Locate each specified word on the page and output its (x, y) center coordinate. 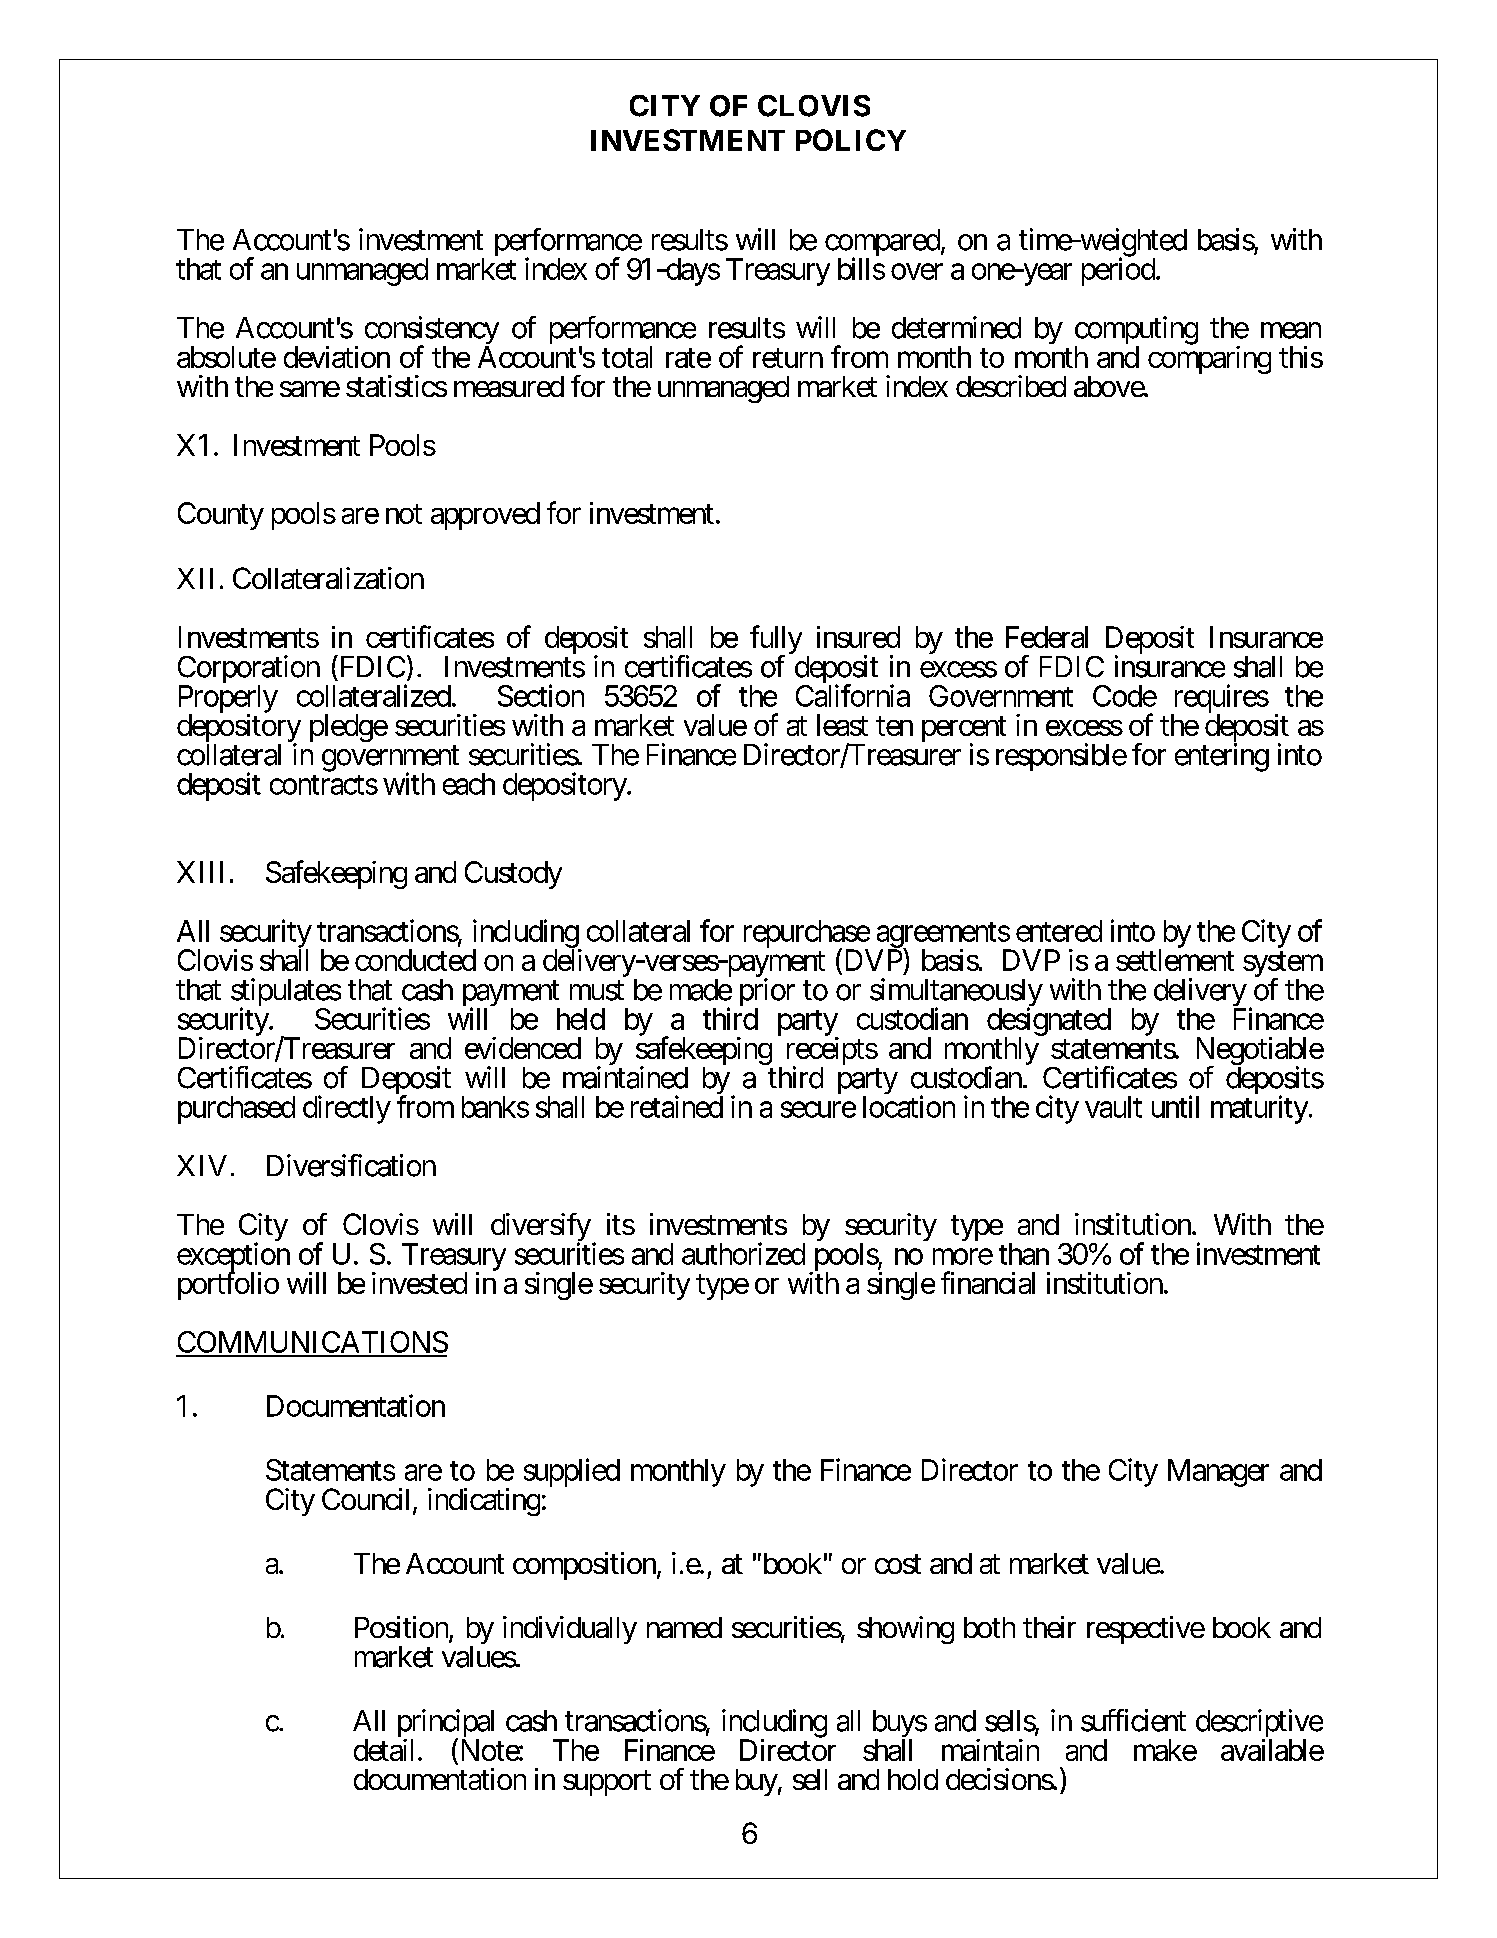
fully (776, 641)
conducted (415, 960)
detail (386, 1750)
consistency (432, 331)
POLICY (851, 140)
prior (767, 993)
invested (419, 1283)
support (607, 1783)
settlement (1175, 960)
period (1118, 271)
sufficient (1133, 1720)
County (221, 516)
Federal (1047, 637)
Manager (1218, 1473)
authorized (743, 1253)
